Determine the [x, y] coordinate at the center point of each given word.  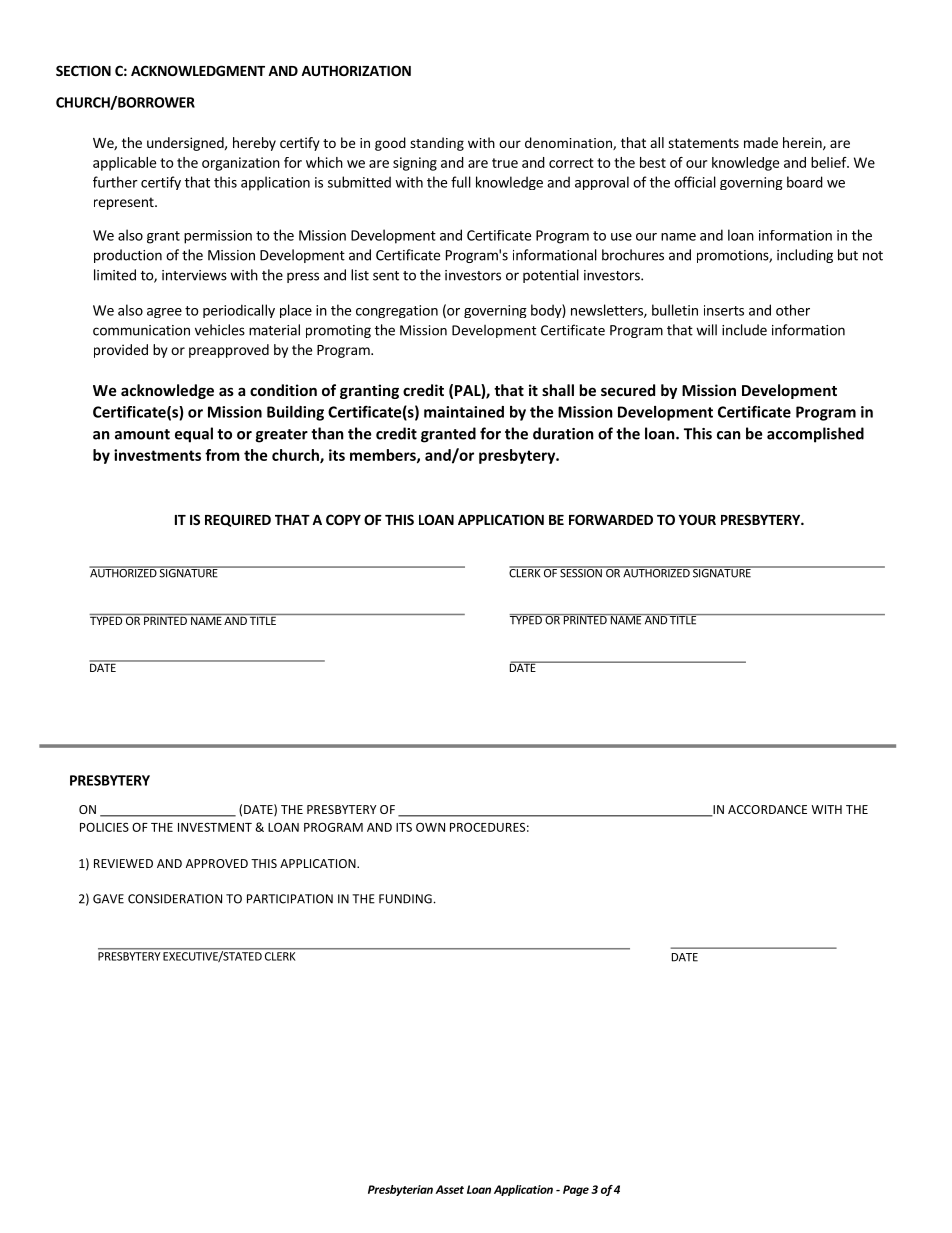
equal [194, 435]
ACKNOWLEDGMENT [198, 70]
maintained [464, 412]
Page [576, 1190]
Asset [449, 1189]
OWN [430, 827]
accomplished [815, 435]
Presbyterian [400, 1190]
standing [437, 144]
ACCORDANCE [767, 809]
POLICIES [104, 827]
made [761, 142]
